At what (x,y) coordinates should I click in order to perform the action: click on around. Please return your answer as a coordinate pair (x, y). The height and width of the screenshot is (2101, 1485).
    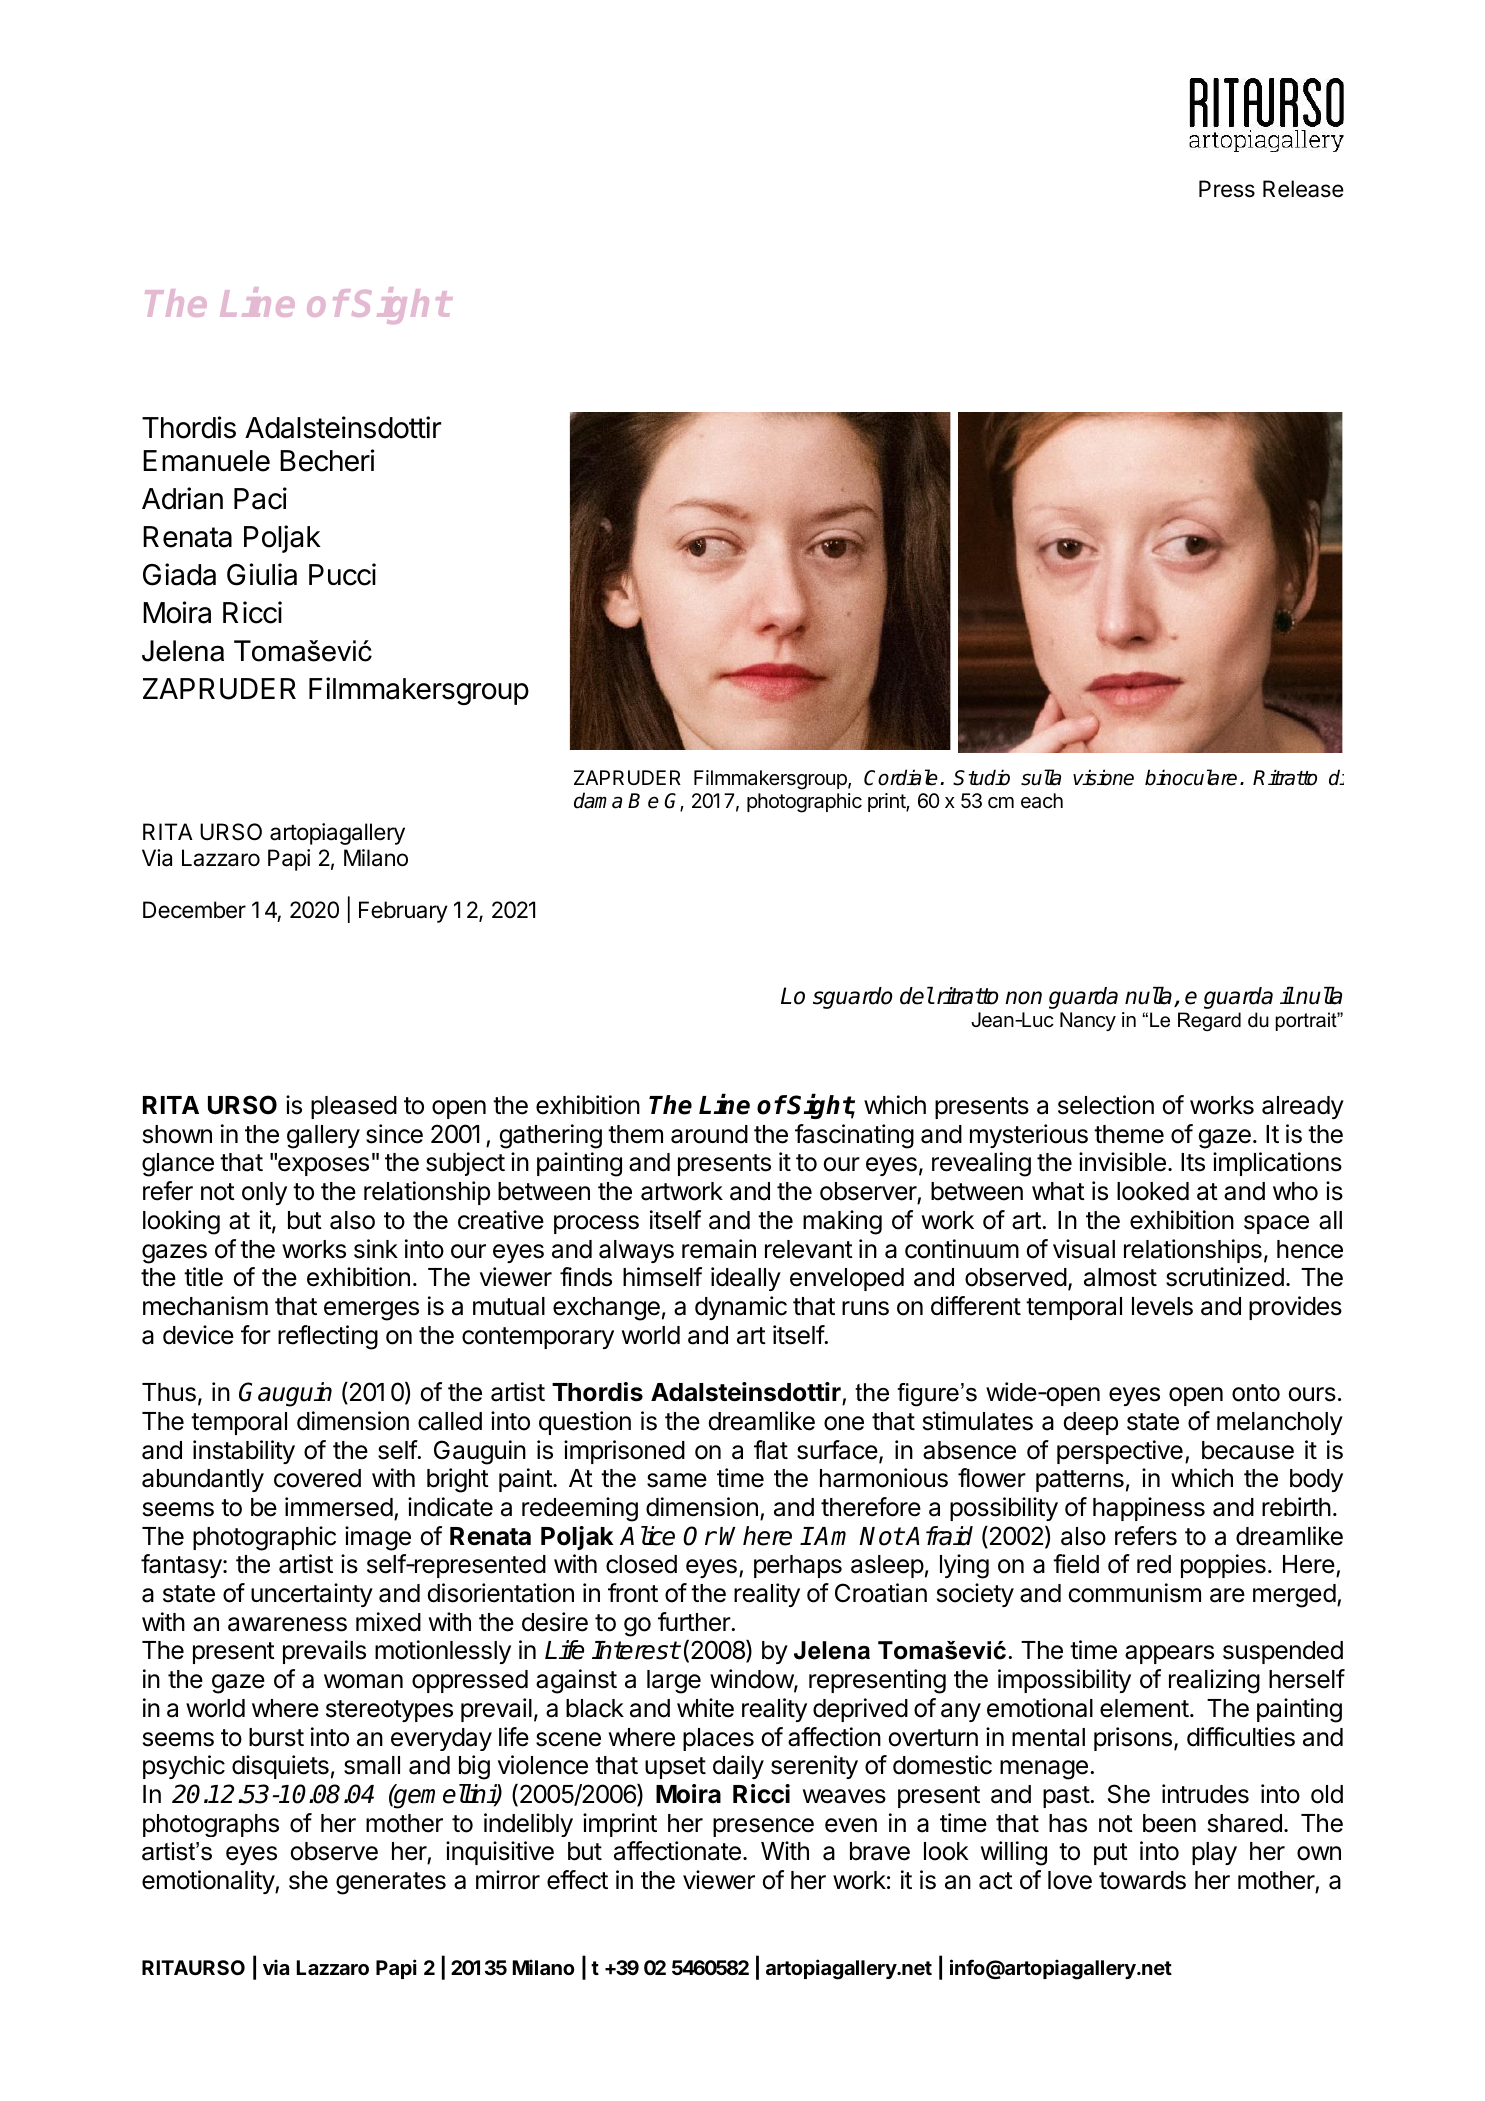
    Looking at the image, I should click on (709, 1134).
